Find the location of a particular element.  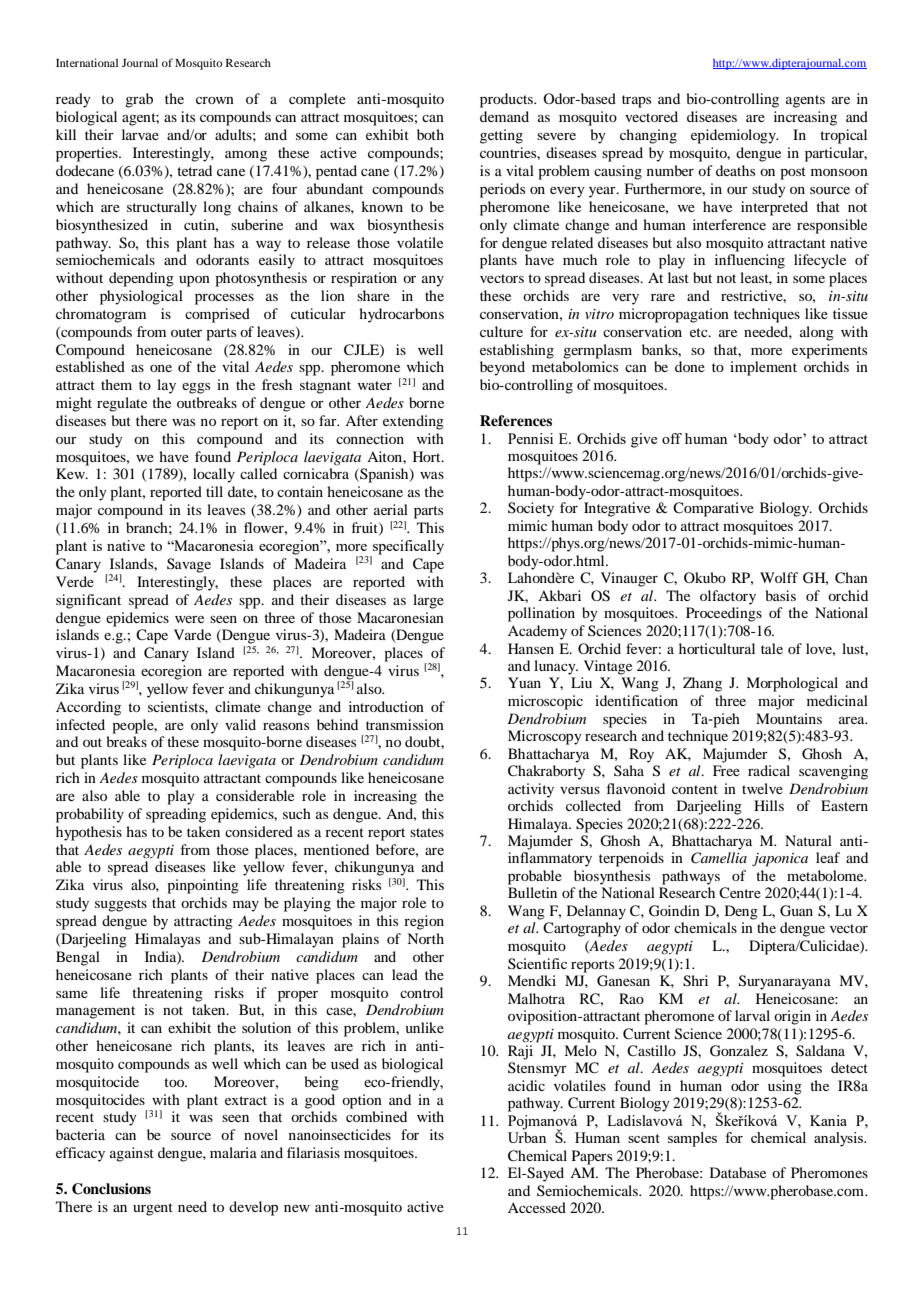

eggs is located at coordinates (196, 388).
